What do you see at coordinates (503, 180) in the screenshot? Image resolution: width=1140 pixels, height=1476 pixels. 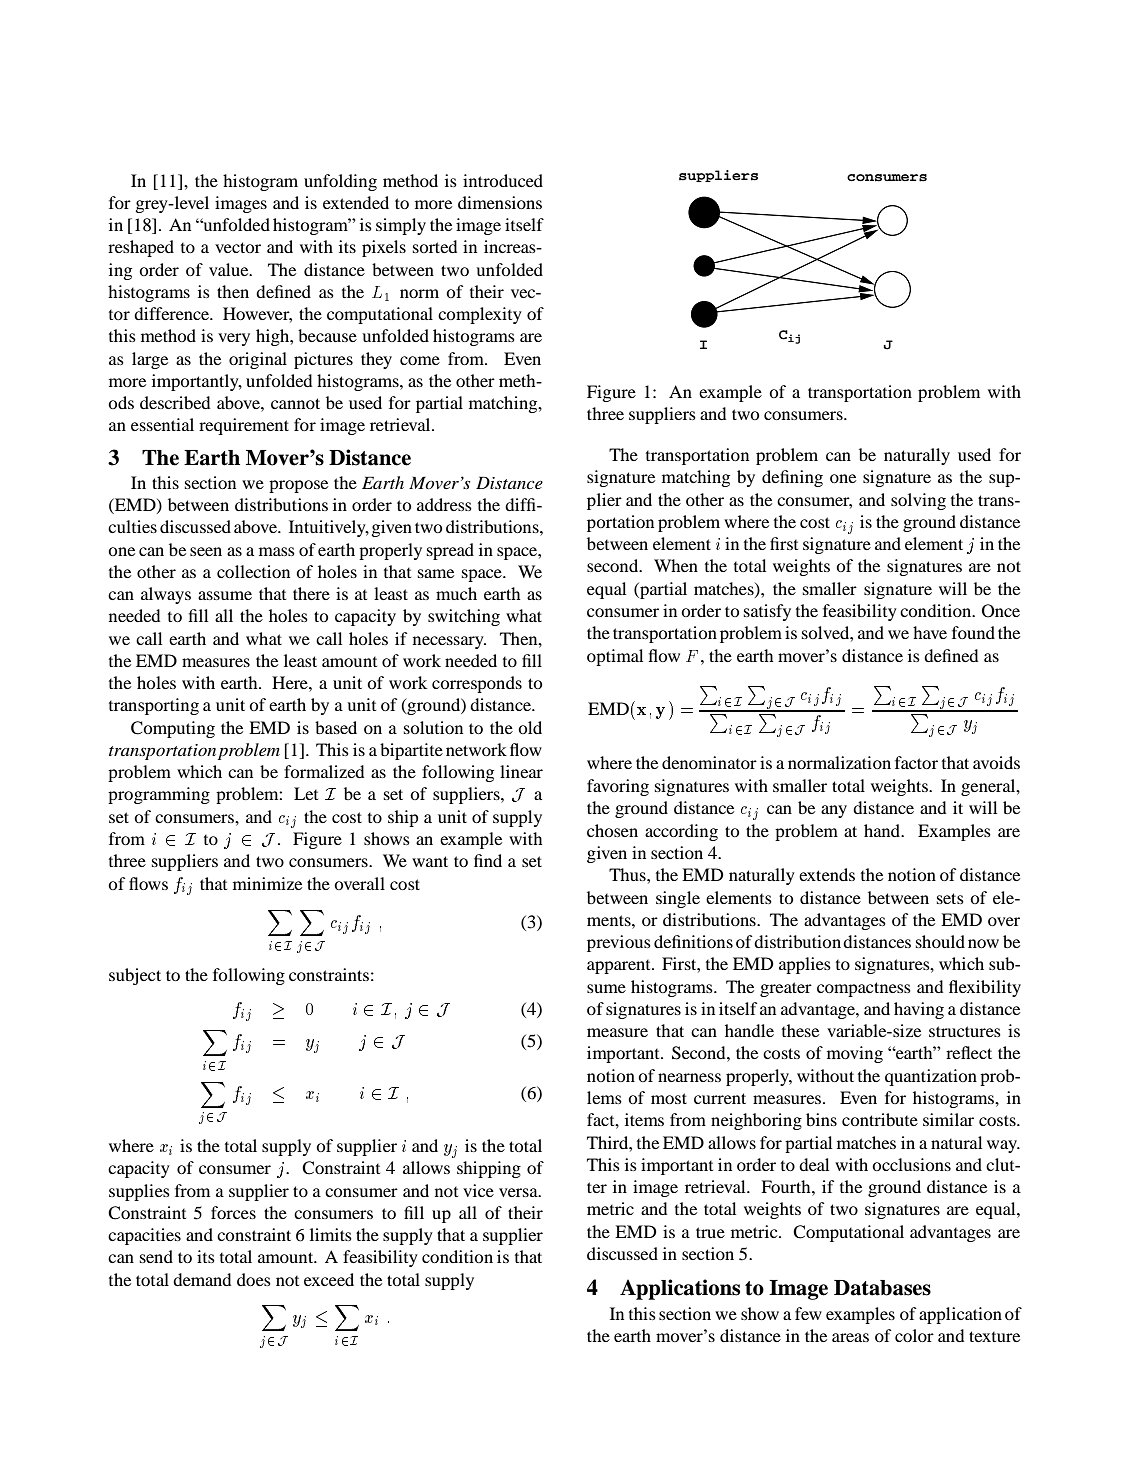 I see `introduced` at bounding box center [503, 180].
